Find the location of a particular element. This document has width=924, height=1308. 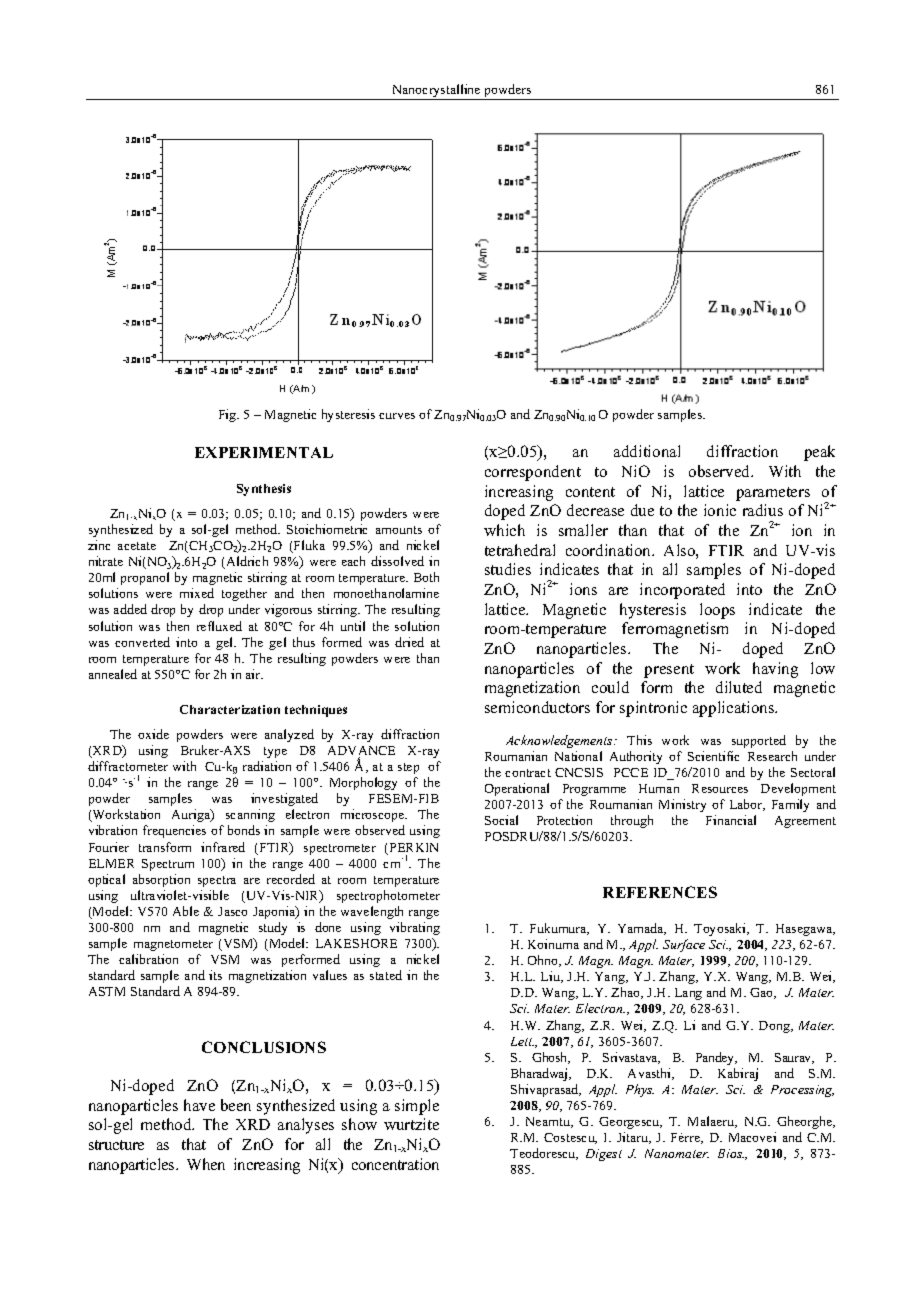

concentration is located at coordinates (395, 1164).
